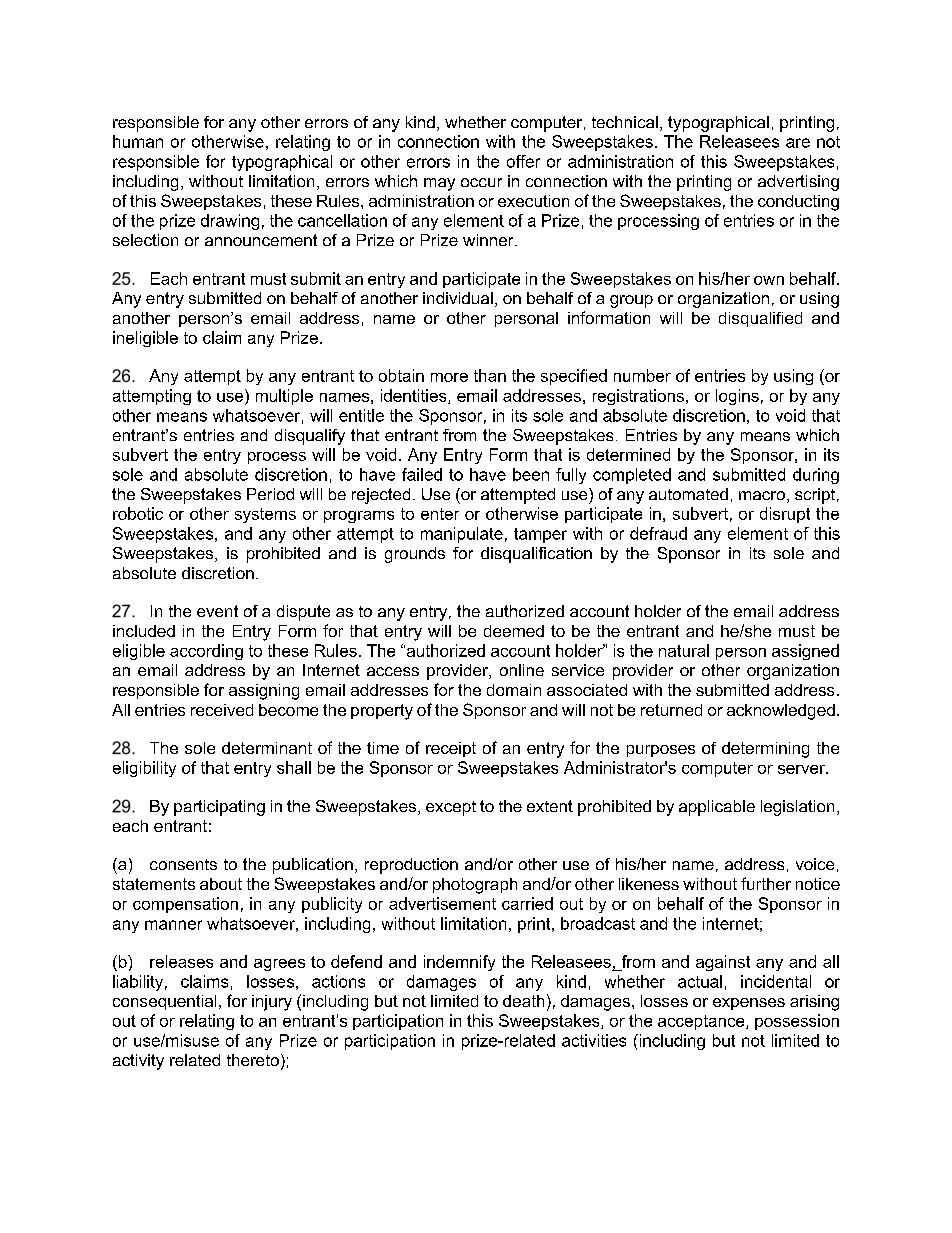  Describe the element at coordinates (523, 1001) in the screenshot. I see `death` at that location.
